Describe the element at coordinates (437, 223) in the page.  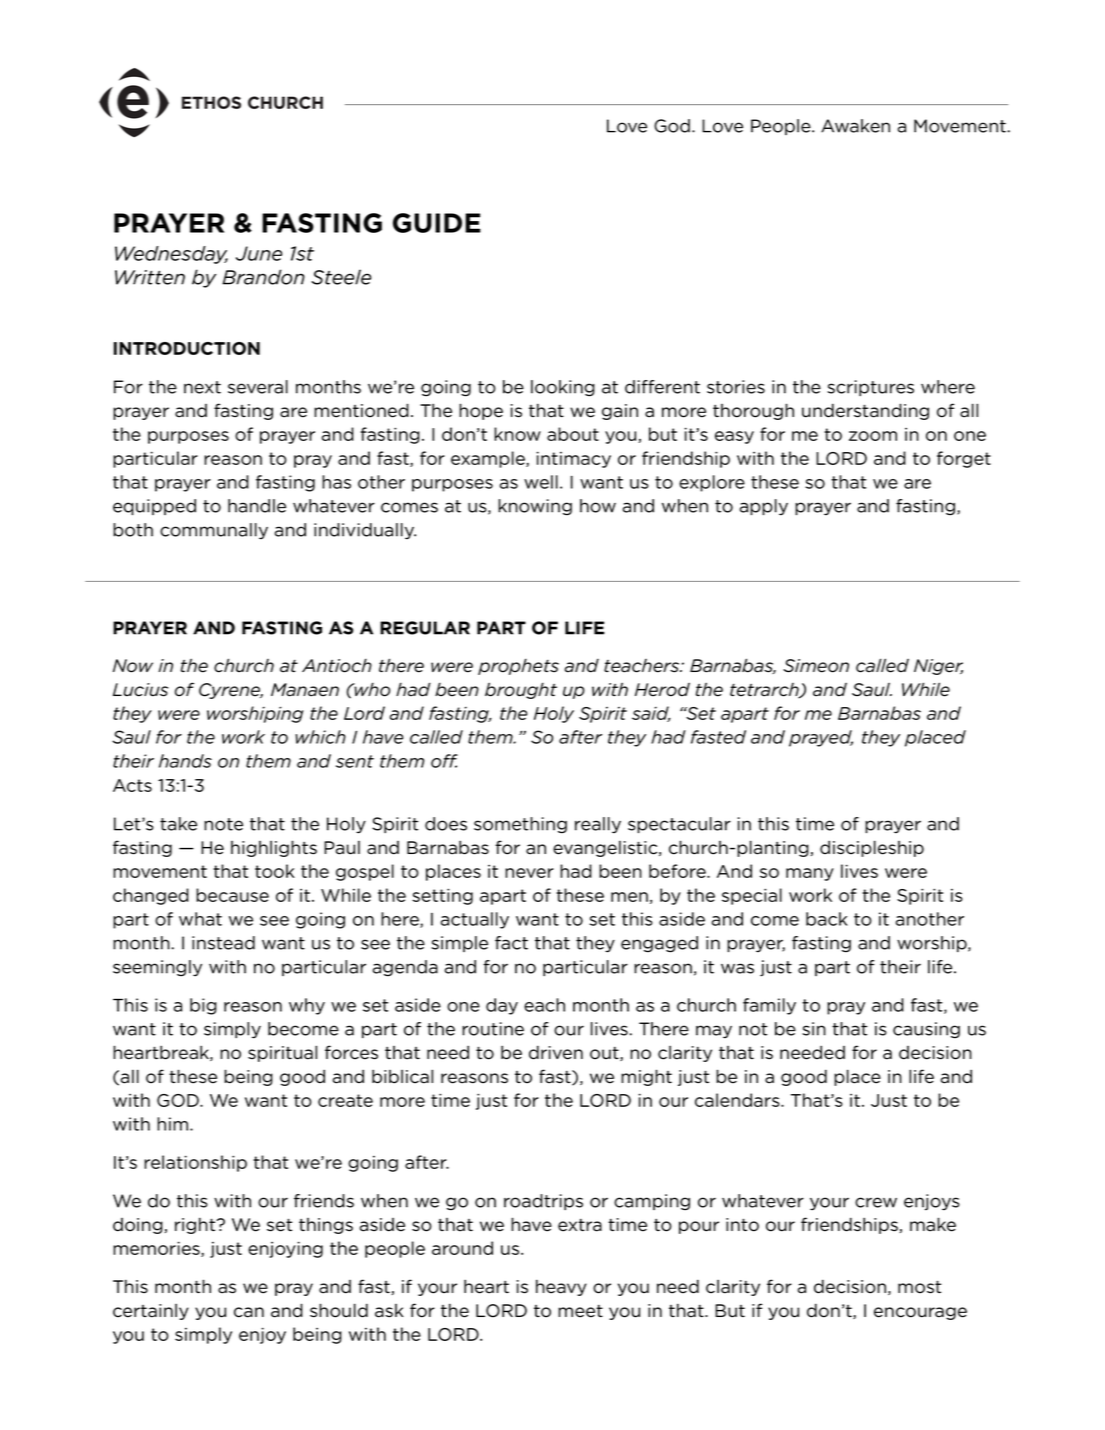
I see `GUIDE` at that location.
